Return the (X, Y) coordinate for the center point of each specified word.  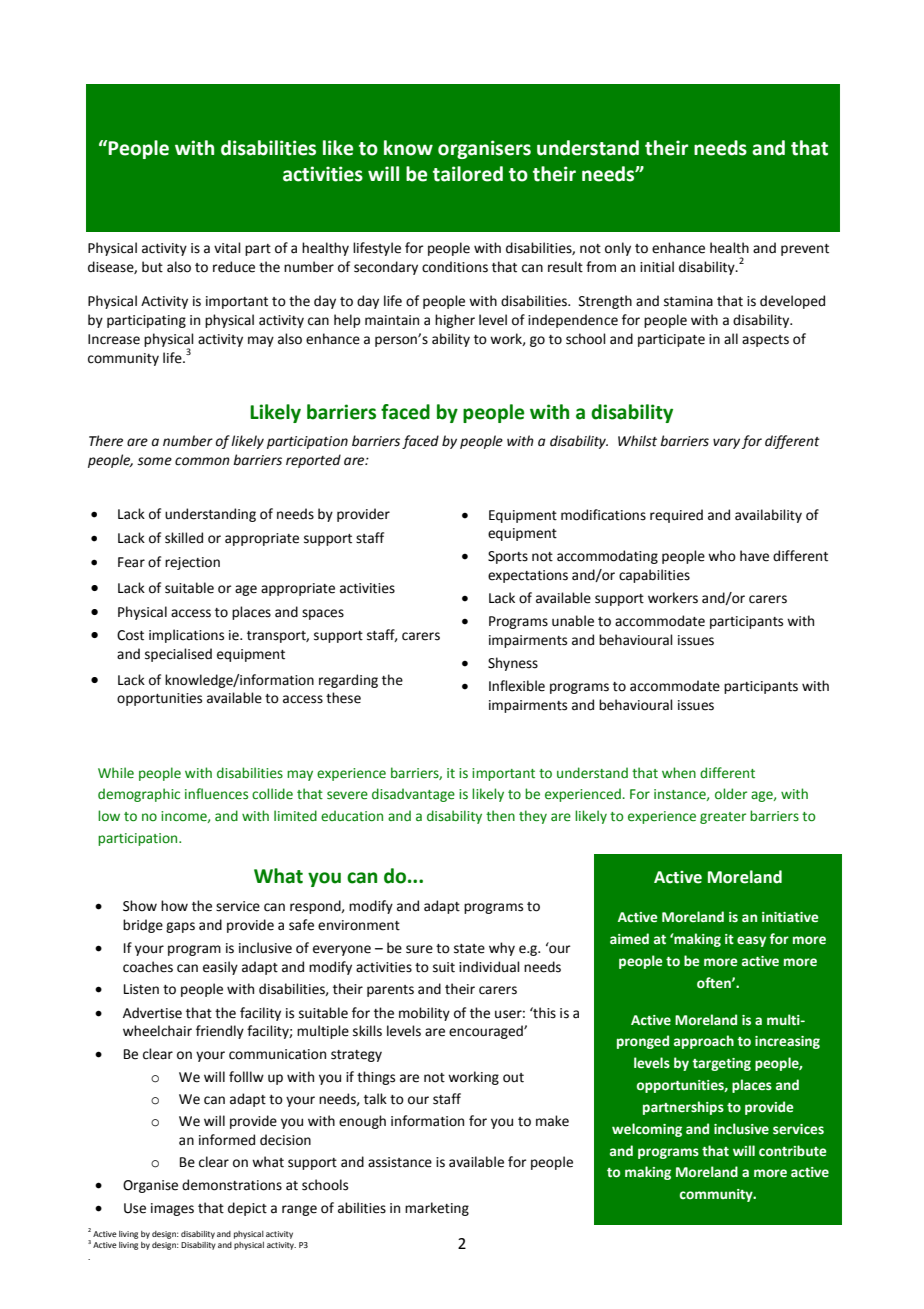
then (500, 816)
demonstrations (232, 1185)
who (722, 556)
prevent (805, 250)
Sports (508, 557)
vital (227, 248)
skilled (184, 538)
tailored (468, 174)
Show (140, 906)
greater (723, 818)
